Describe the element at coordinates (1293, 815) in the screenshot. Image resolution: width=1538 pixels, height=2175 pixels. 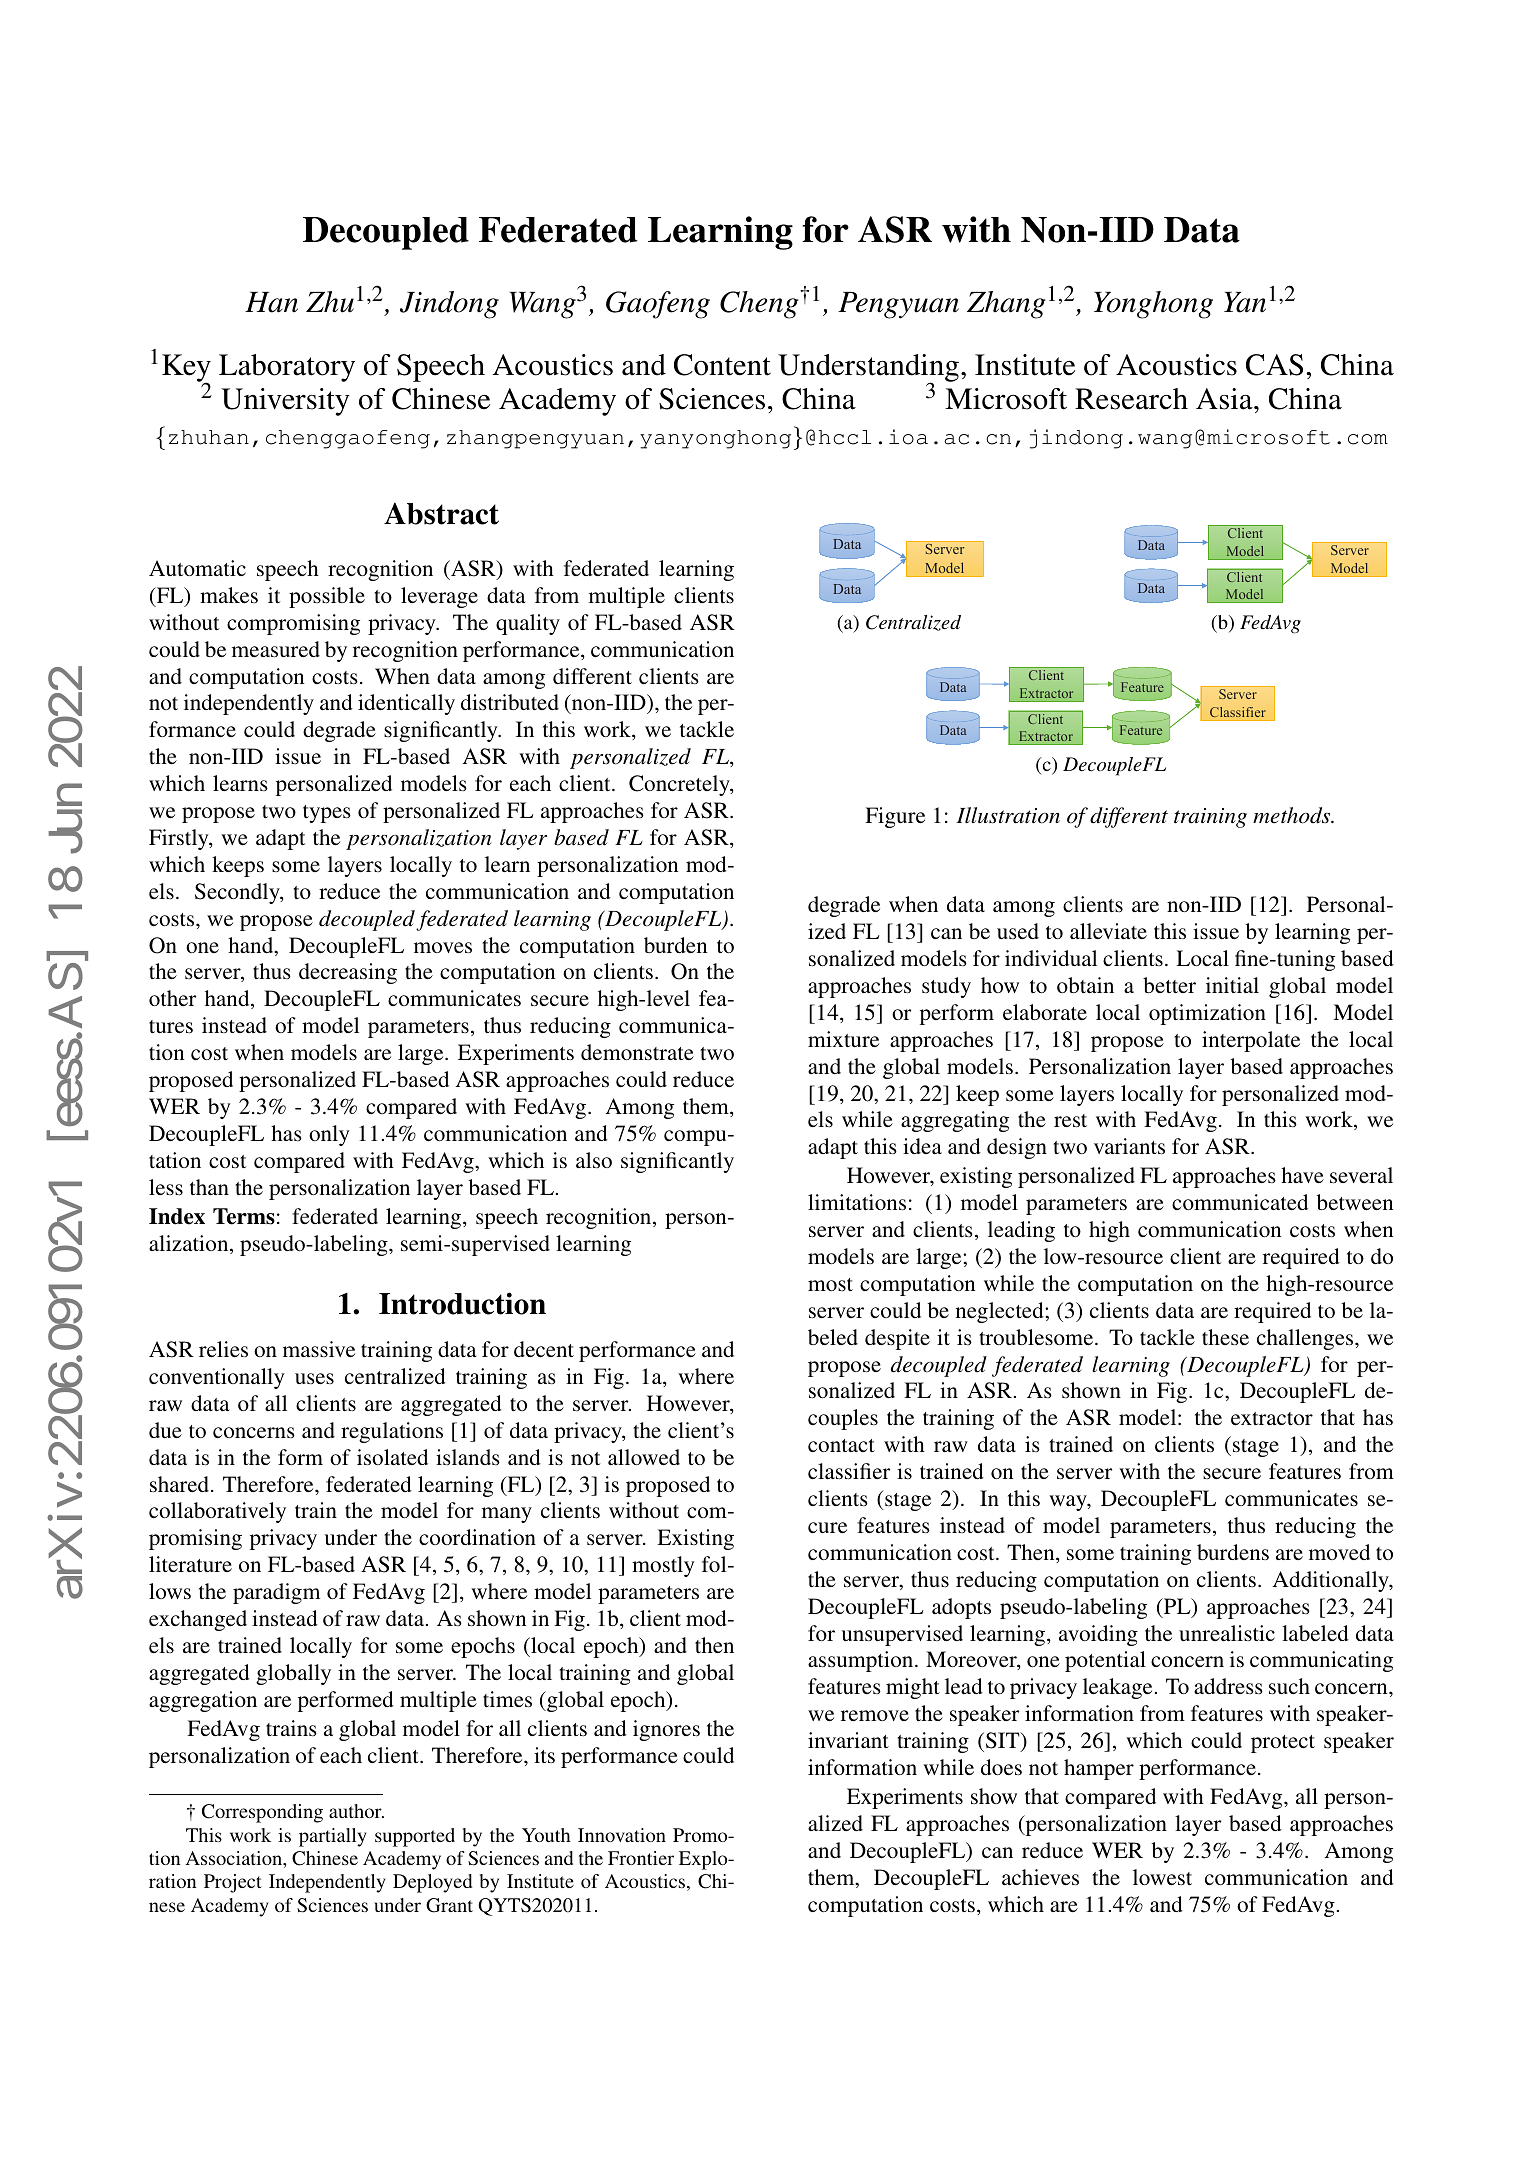
I see `methods` at that location.
